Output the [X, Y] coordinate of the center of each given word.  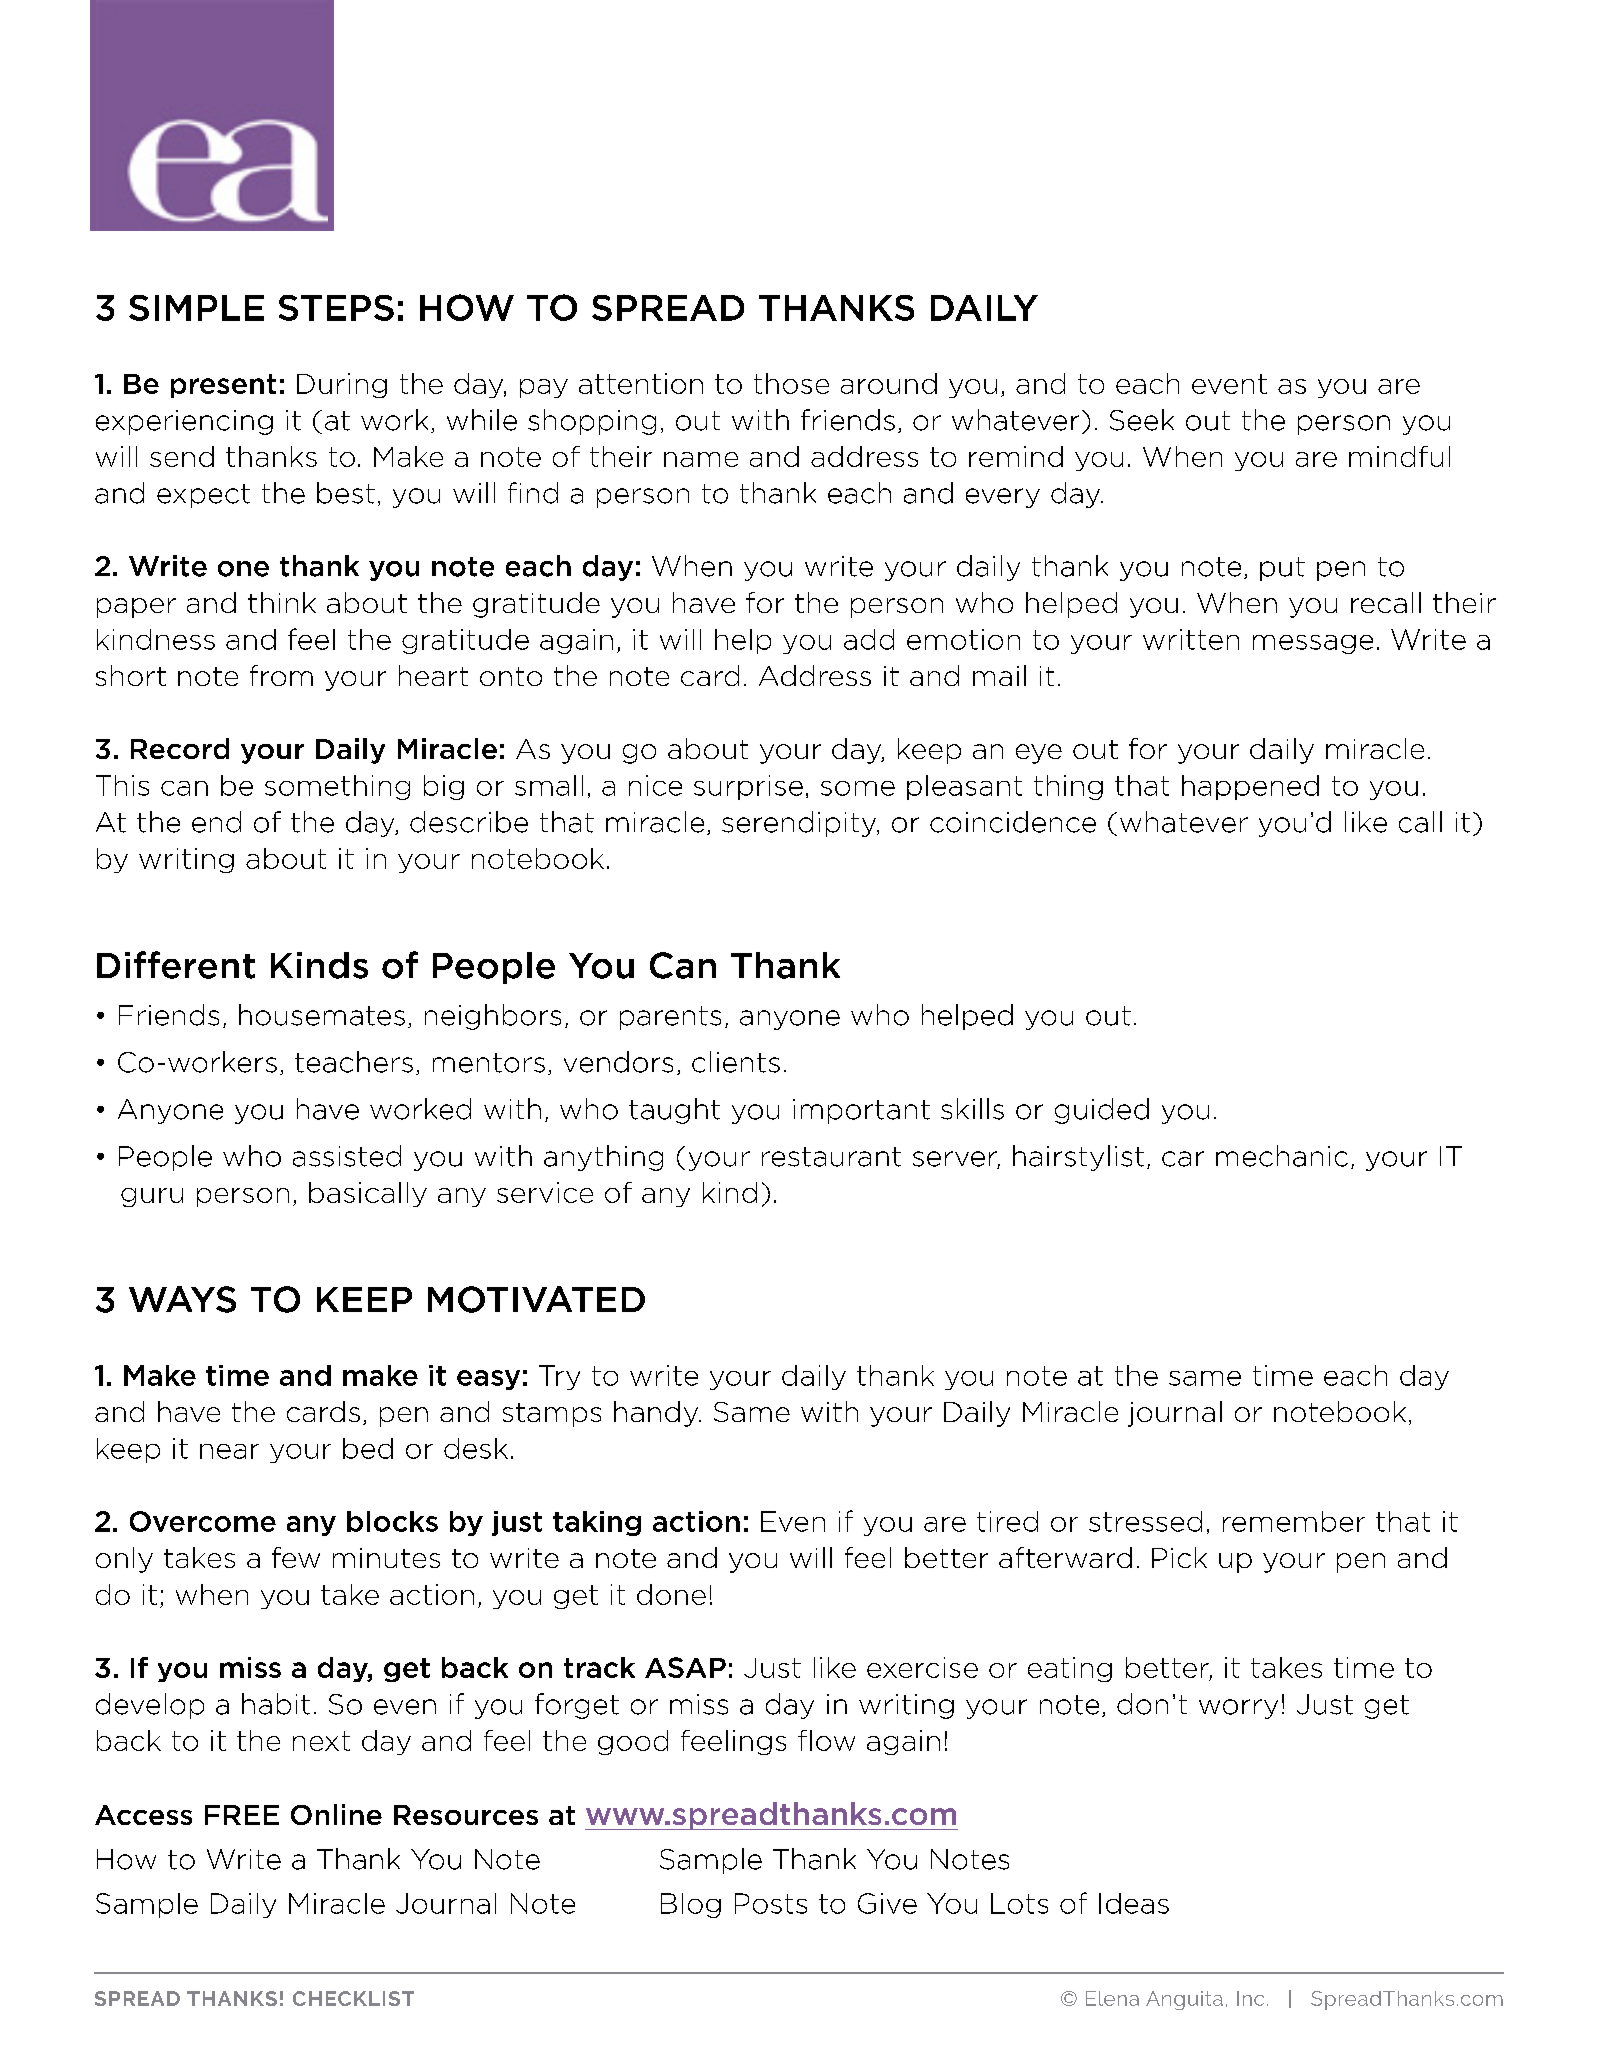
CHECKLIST [353, 1998]
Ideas [1134, 1903]
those [791, 383]
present [223, 386]
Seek [1142, 420]
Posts [771, 1903]
